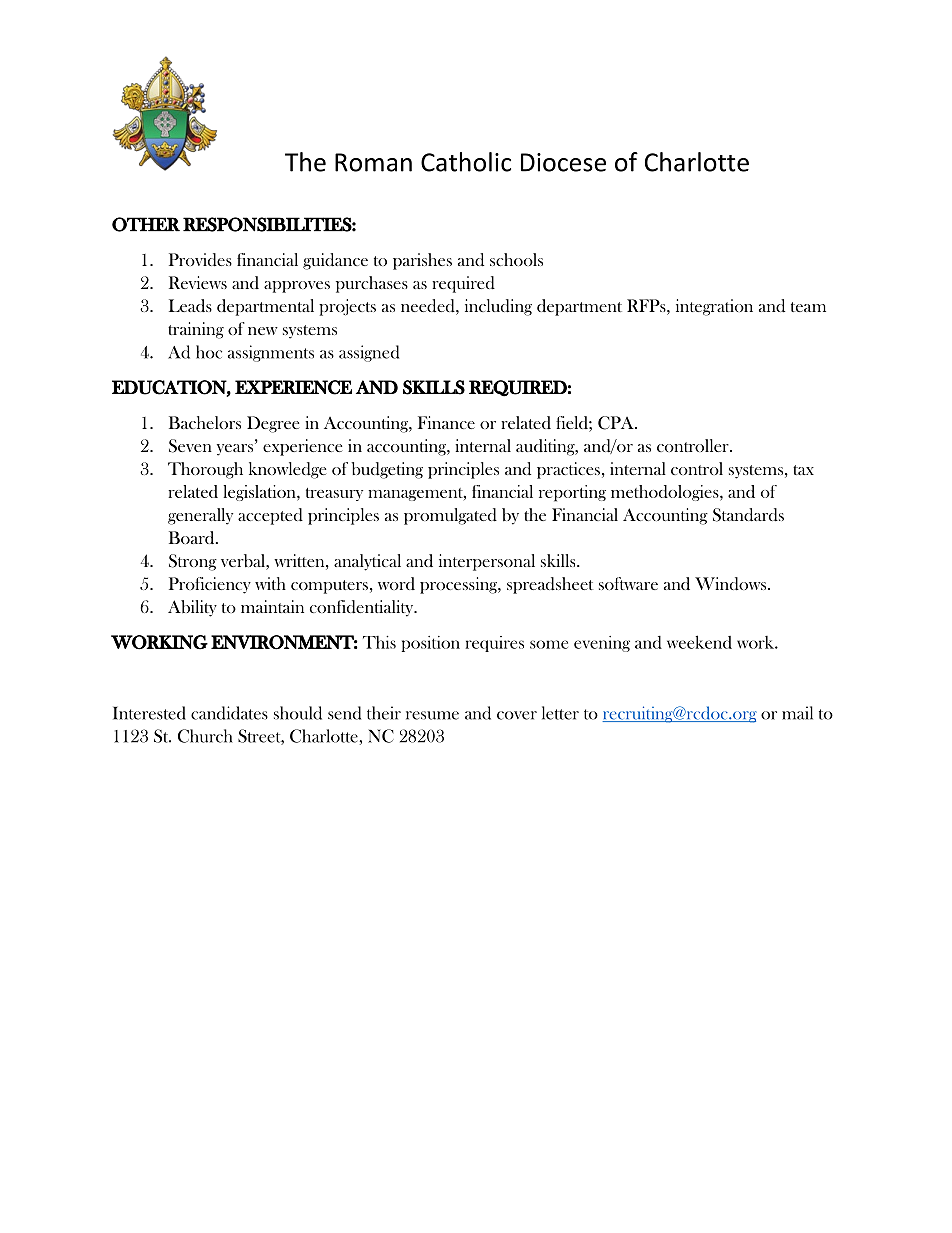  Describe the element at coordinates (732, 584) in the image. I see `Windows` at that location.
